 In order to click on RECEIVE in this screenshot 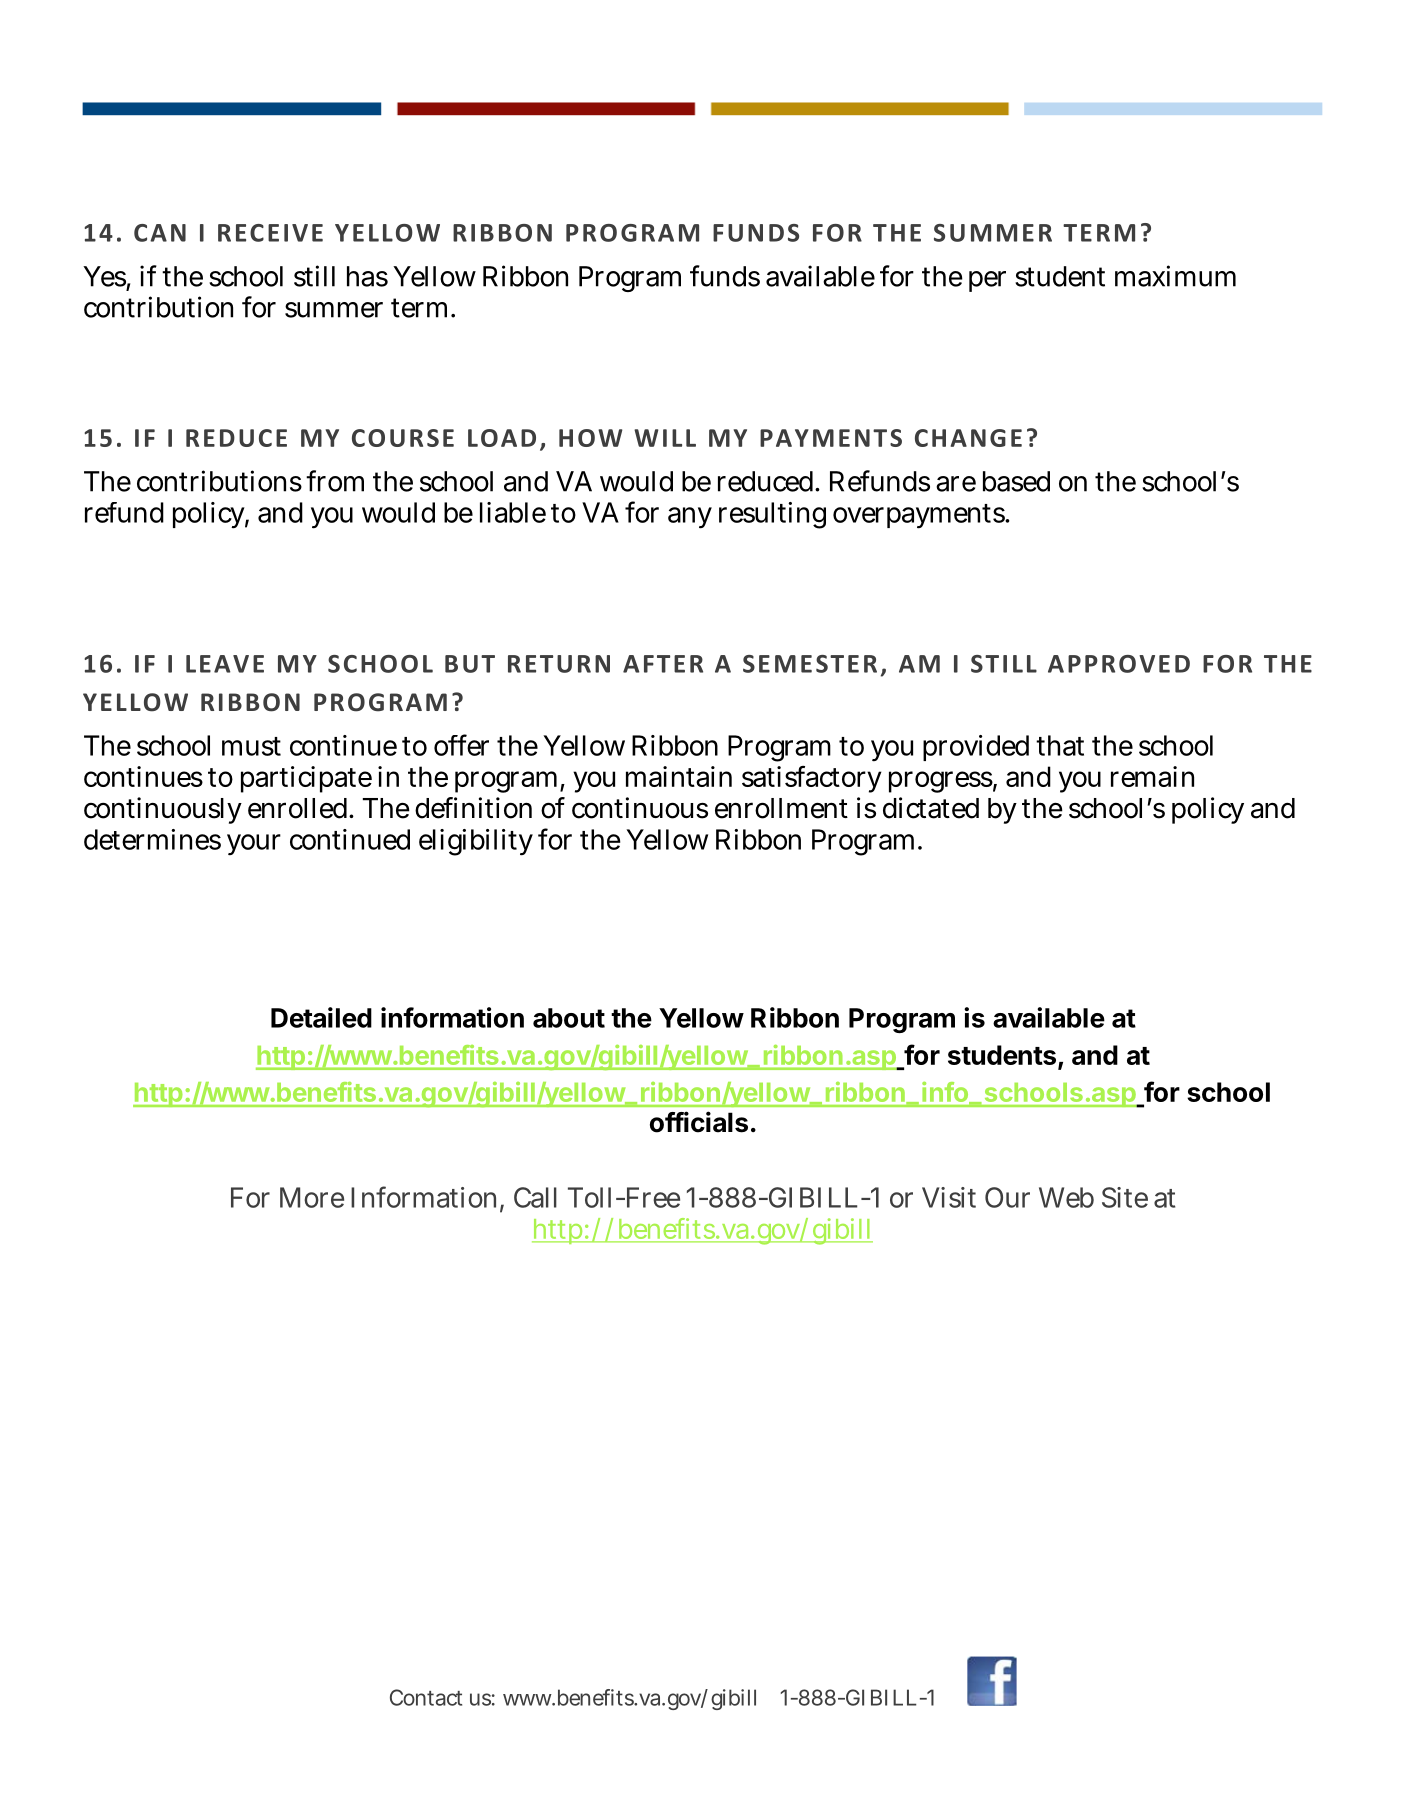, I will do `click(270, 233)`.
